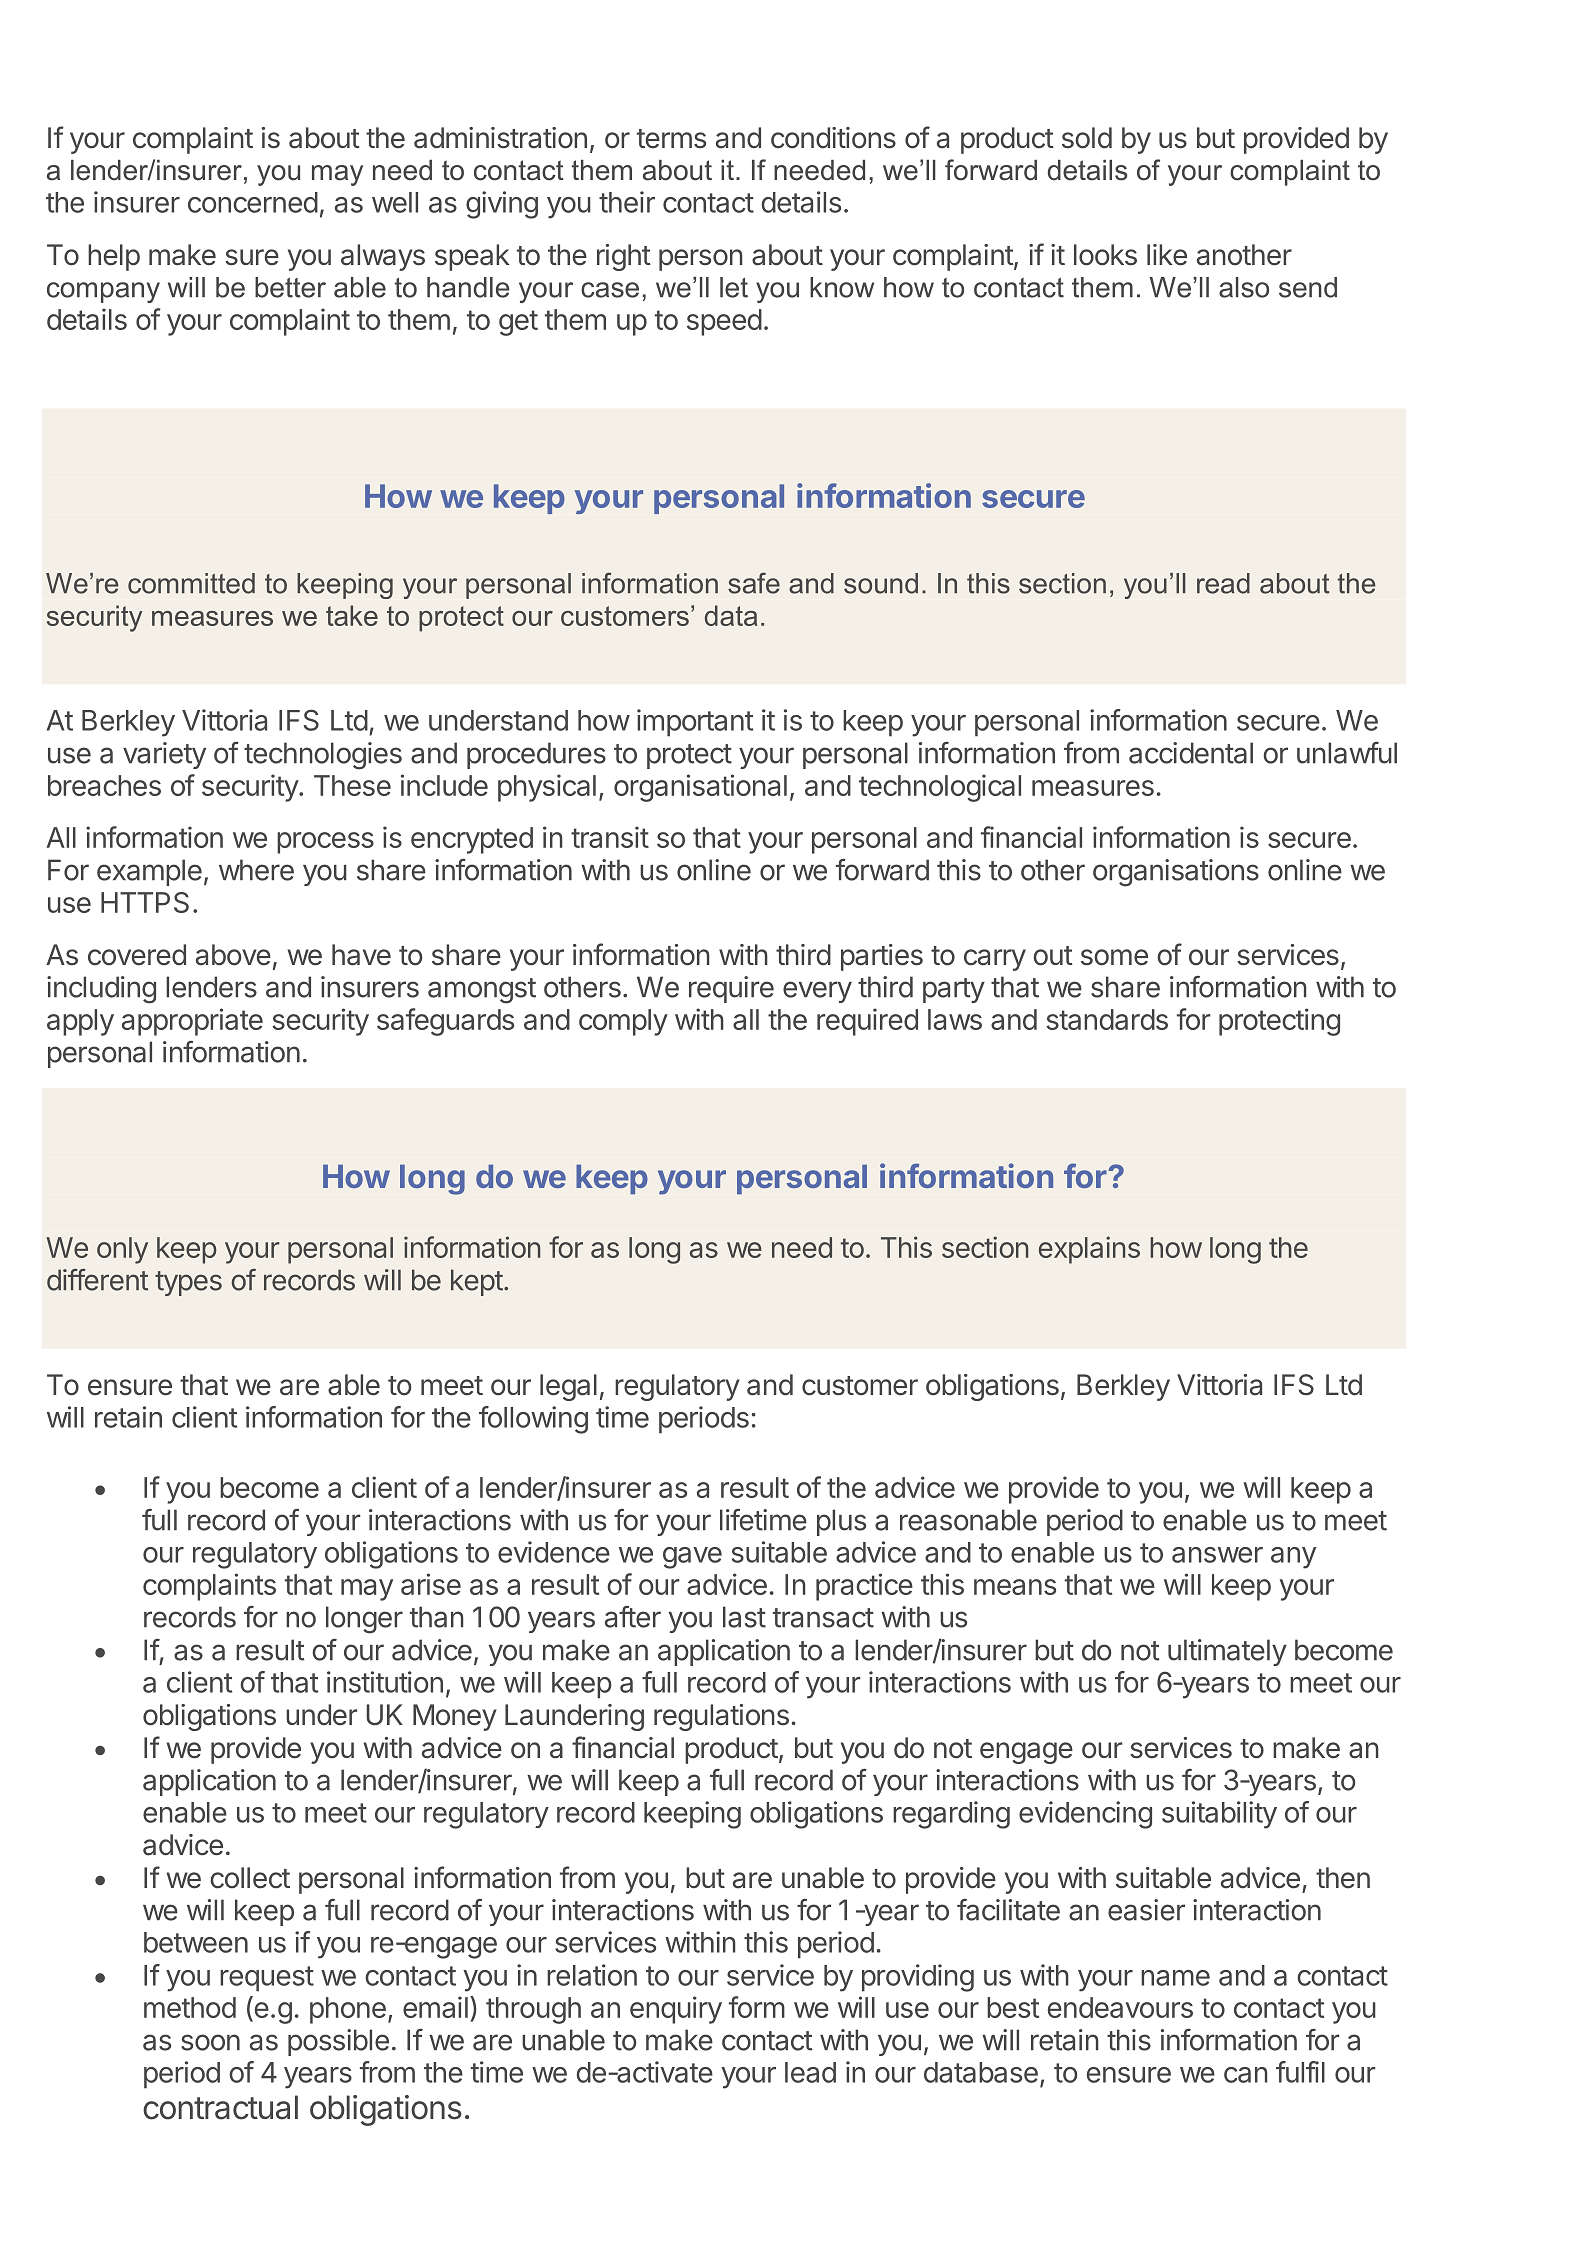  I want to click on concerned, so click(253, 202).
